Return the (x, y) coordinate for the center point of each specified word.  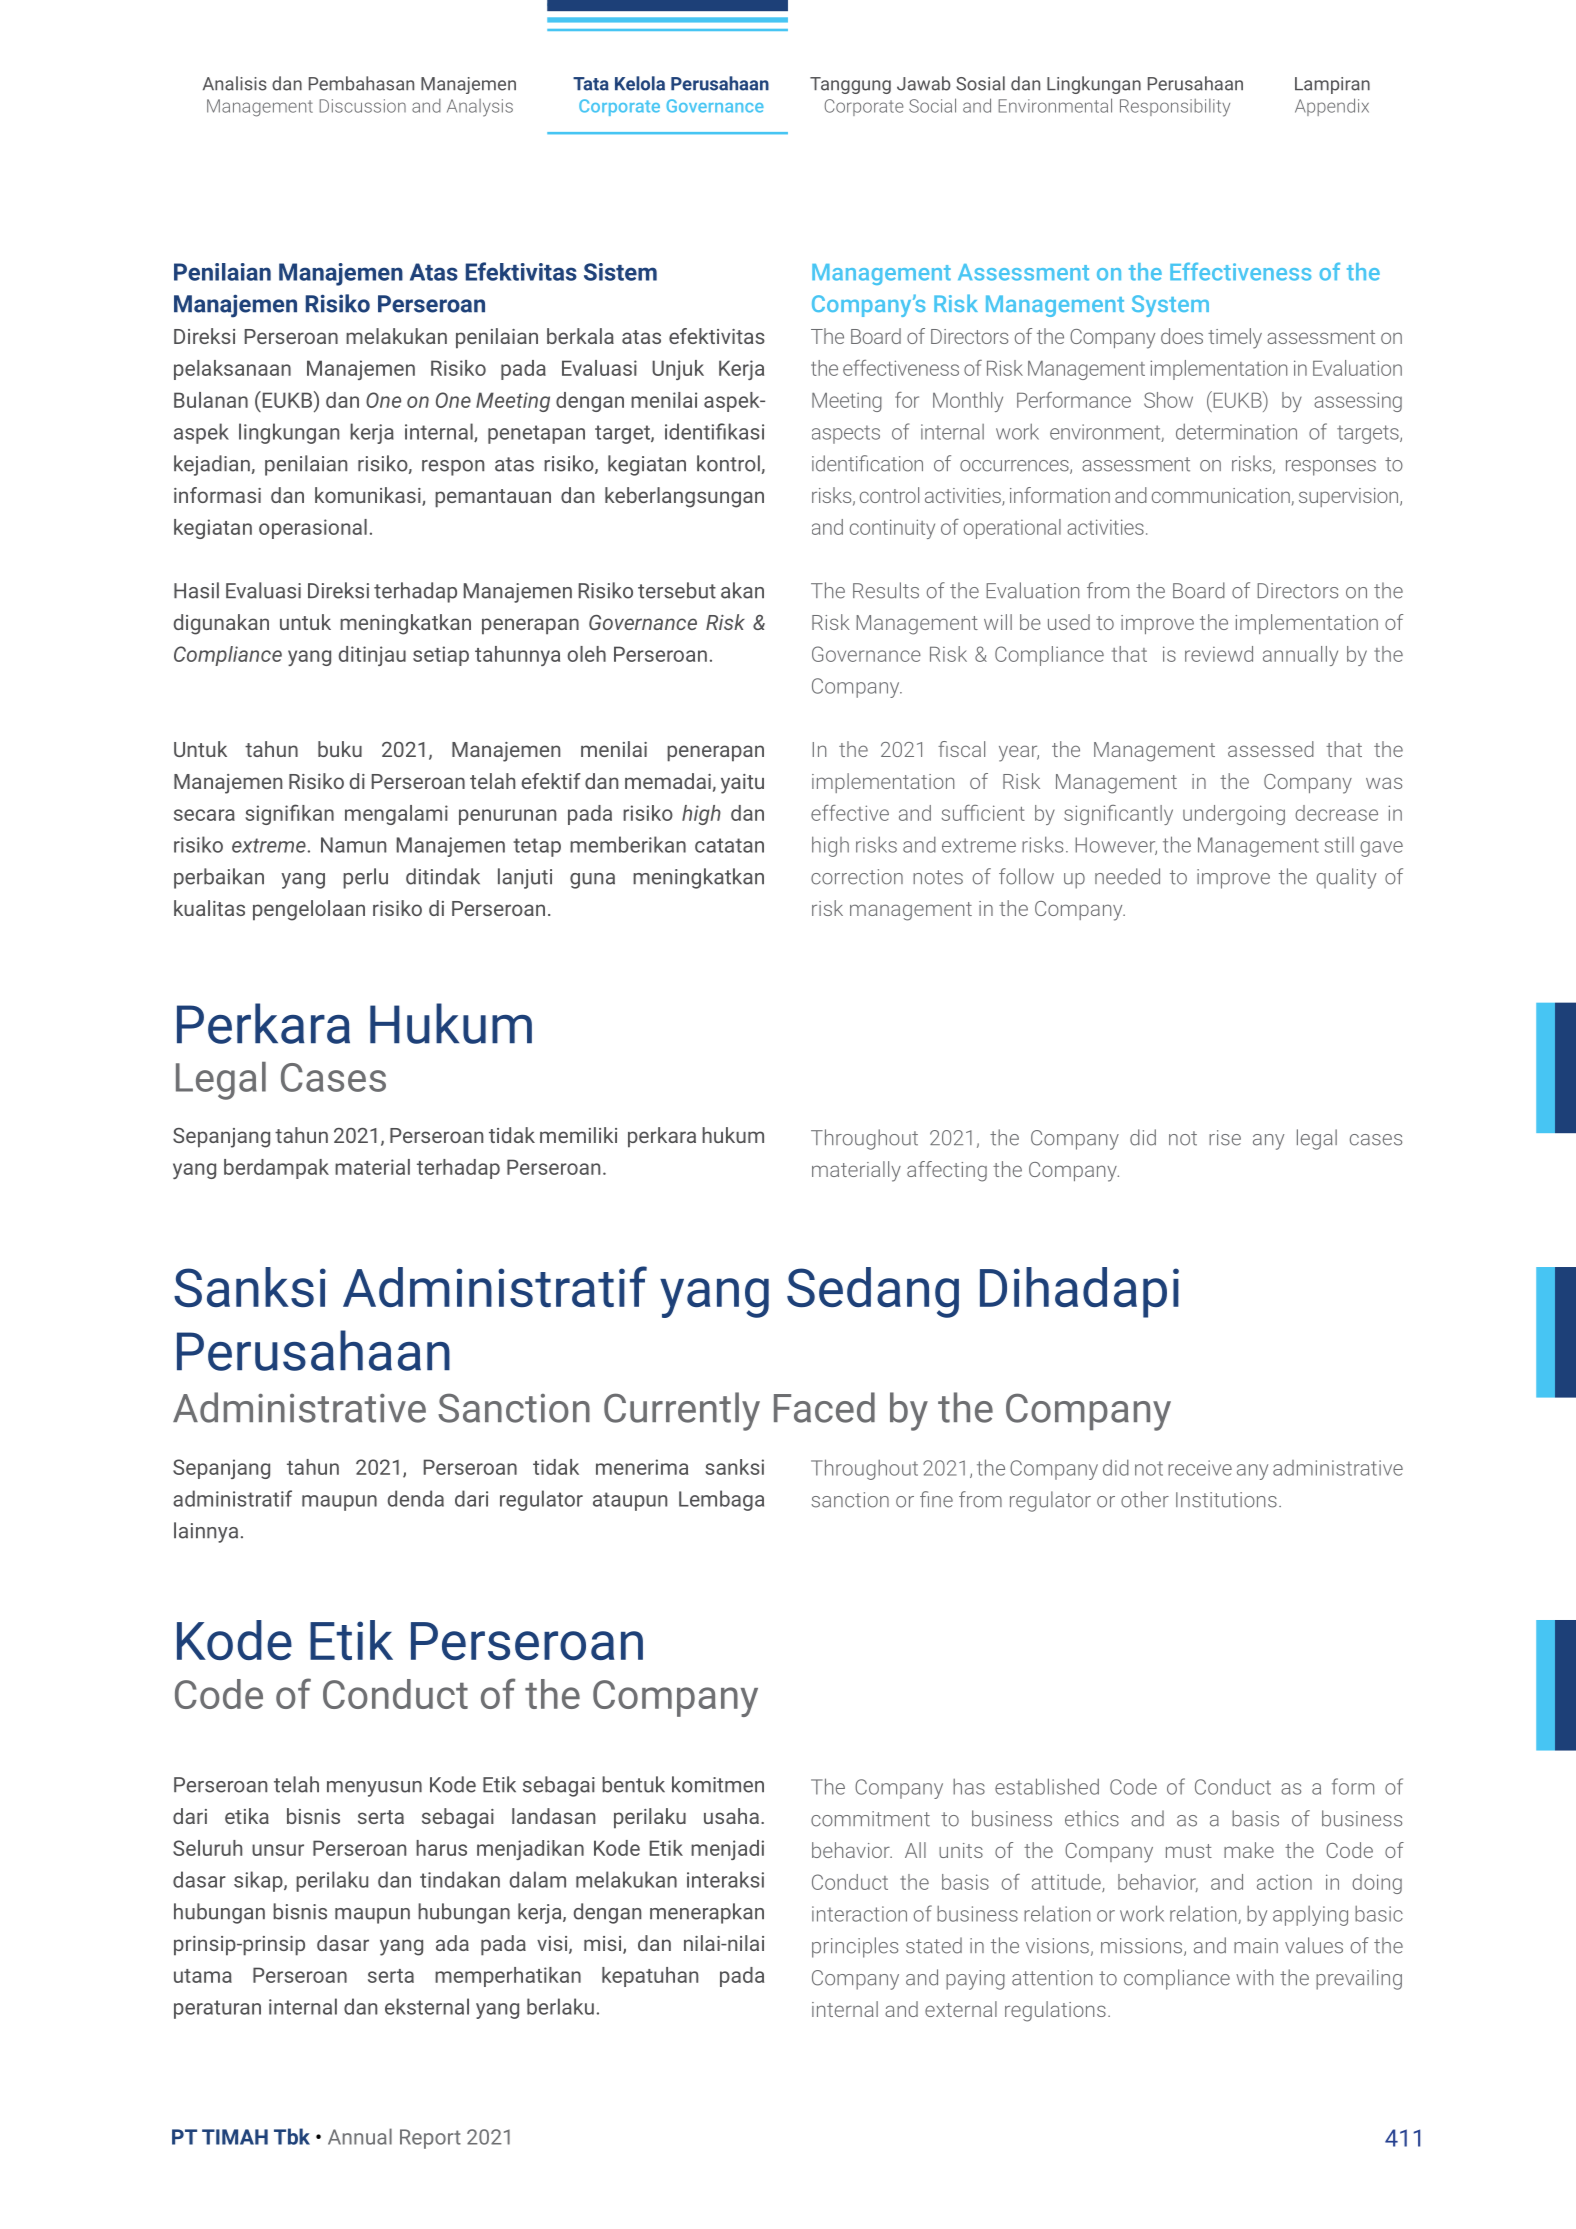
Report (430, 2139)
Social (932, 105)
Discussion (363, 106)
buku (340, 749)
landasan (553, 1816)
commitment (870, 1819)
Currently (682, 1411)
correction (857, 877)
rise (1225, 1138)
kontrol (728, 463)
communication (1221, 495)
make (1249, 1850)
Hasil (196, 590)
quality (1346, 878)
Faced (824, 1407)
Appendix (1332, 107)
